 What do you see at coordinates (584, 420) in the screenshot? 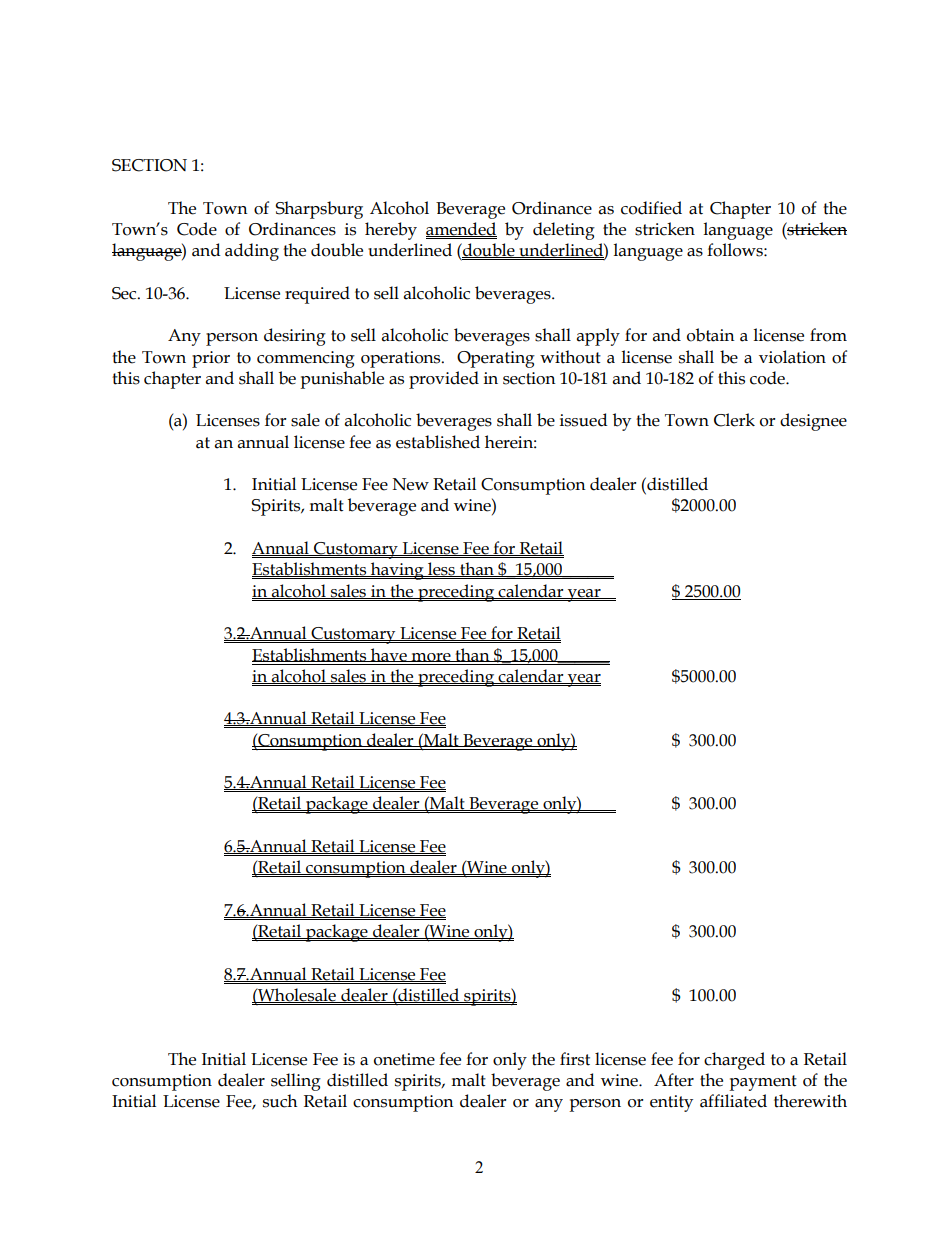
I see `issued` at bounding box center [584, 420].
